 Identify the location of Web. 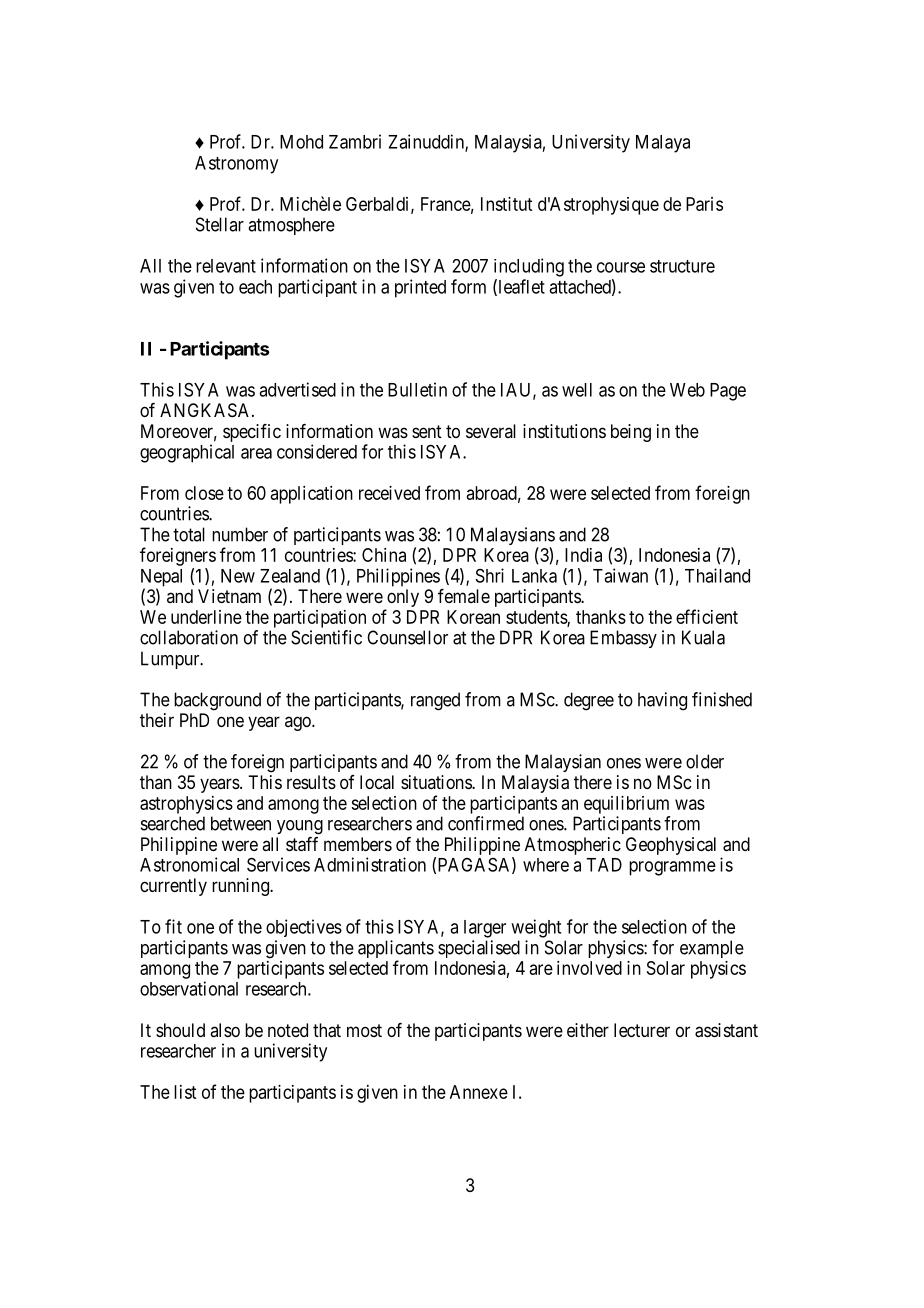
(687, 390).
